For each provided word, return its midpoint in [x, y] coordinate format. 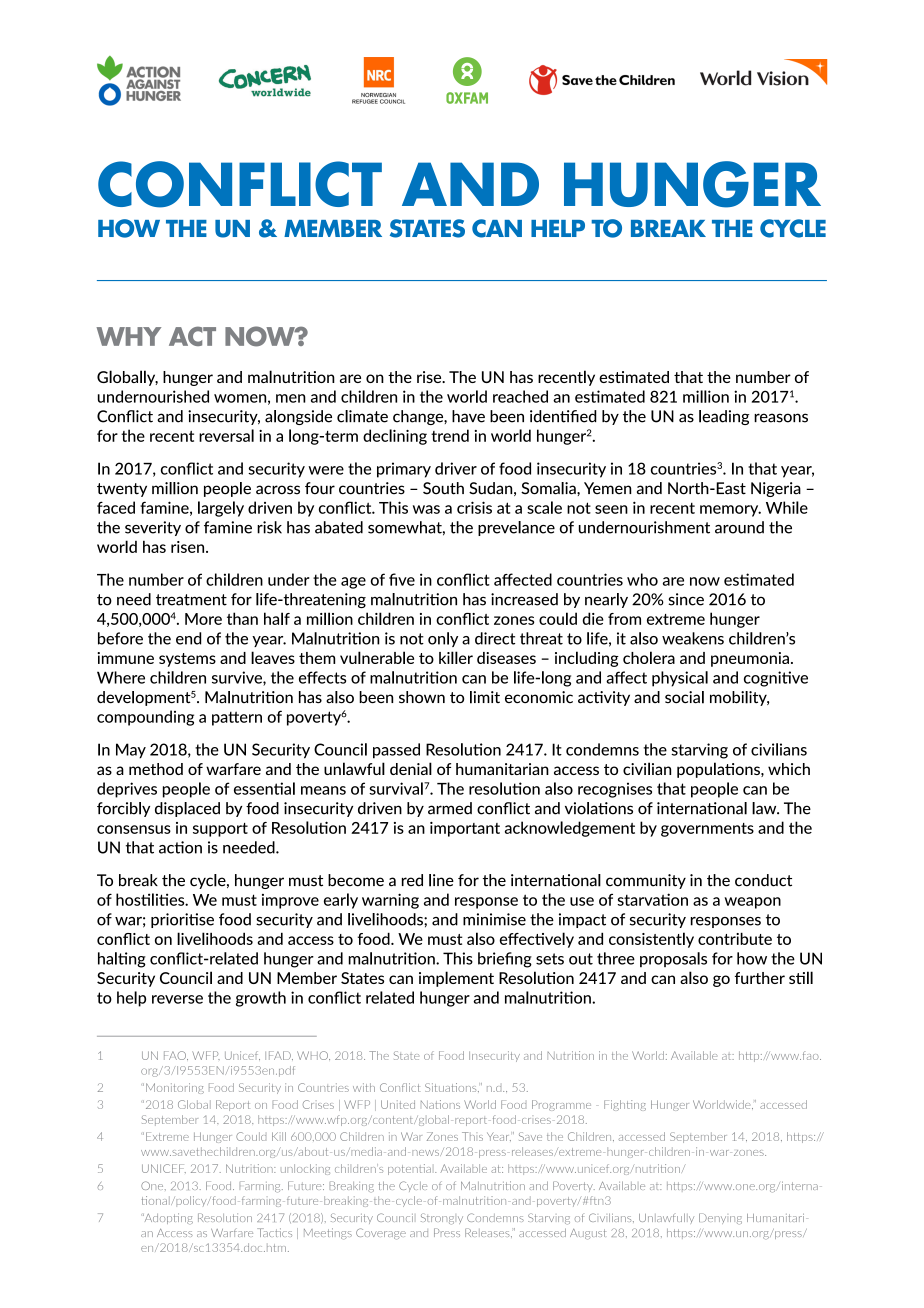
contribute [735, 938]
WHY [128, 336]
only [443, 639]
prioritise [182, 920]
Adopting [168, 1218]
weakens [693, 638]
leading [724, 417]
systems [187, 660]
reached [520, 396]
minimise [494, 919]
